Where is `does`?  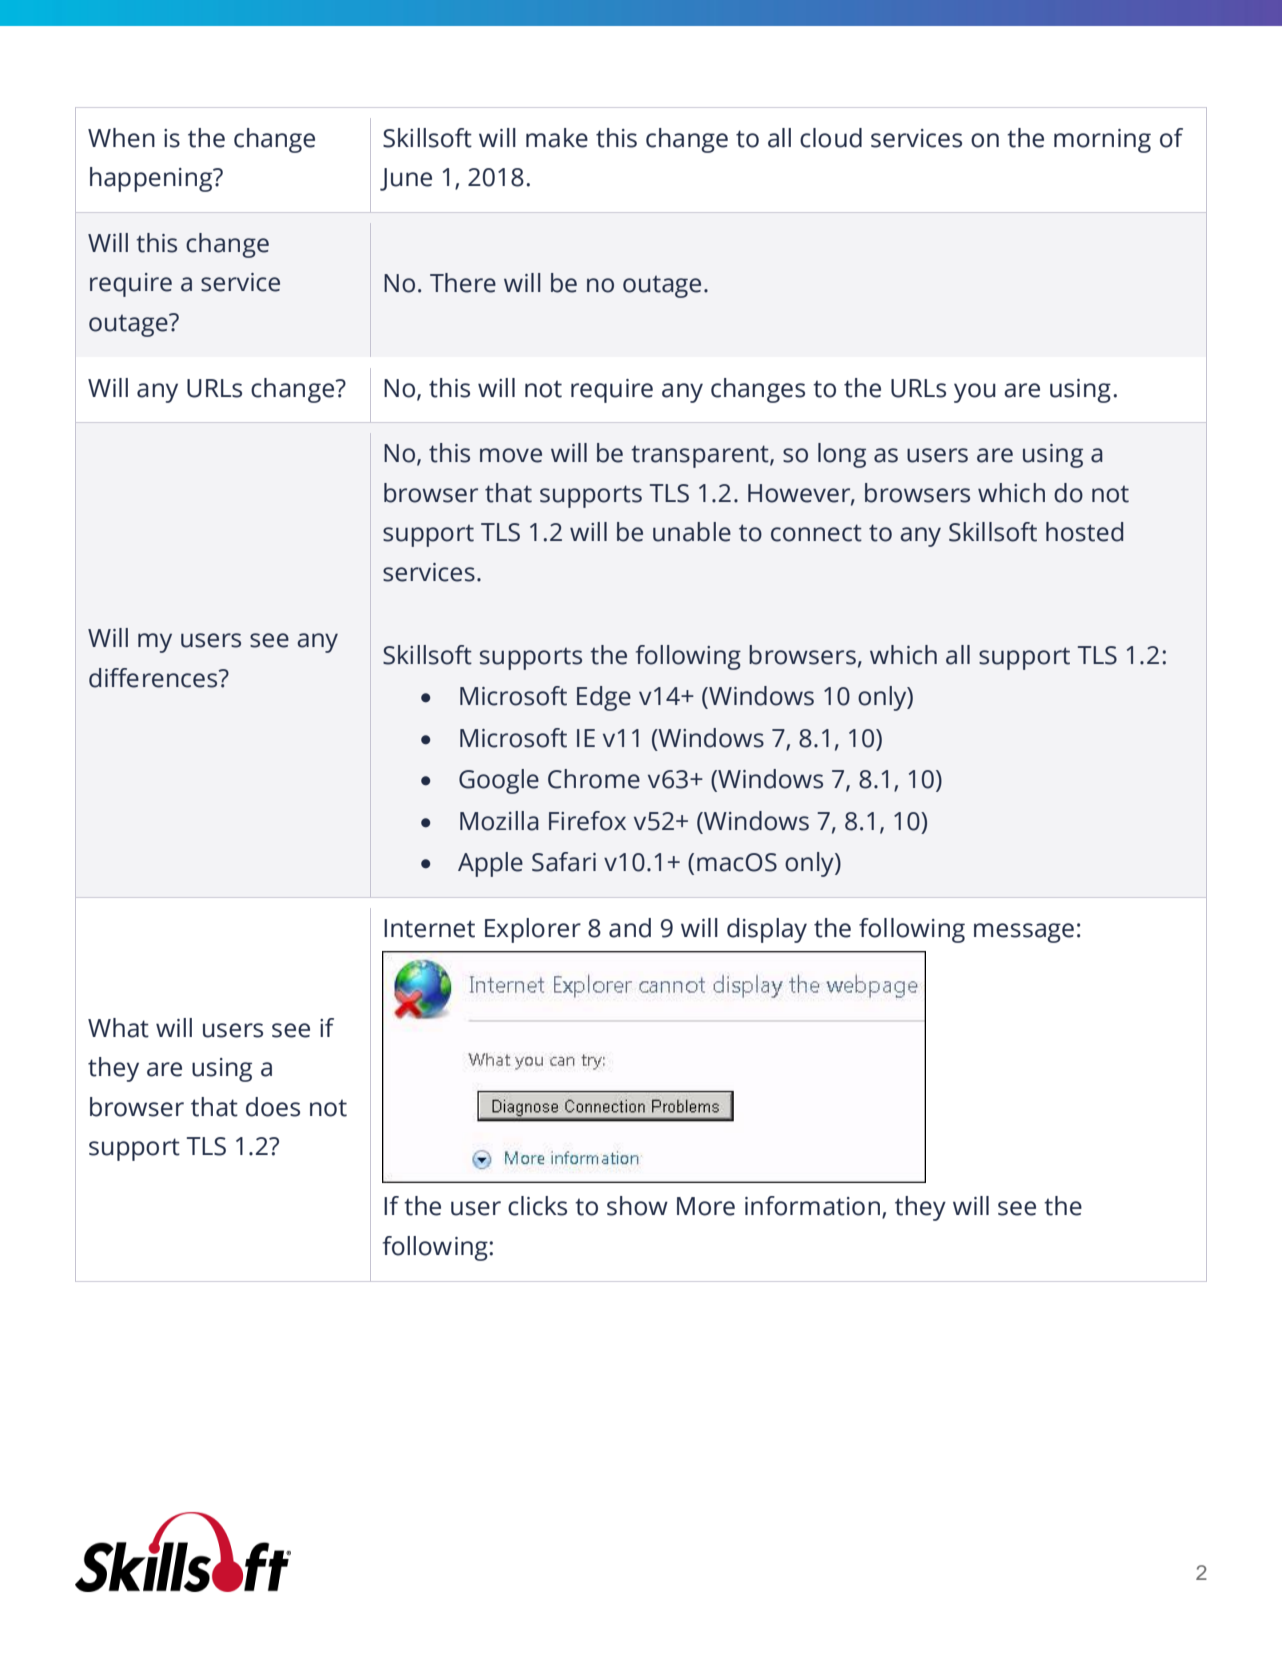
does is located at coordinates (273, 1107).
